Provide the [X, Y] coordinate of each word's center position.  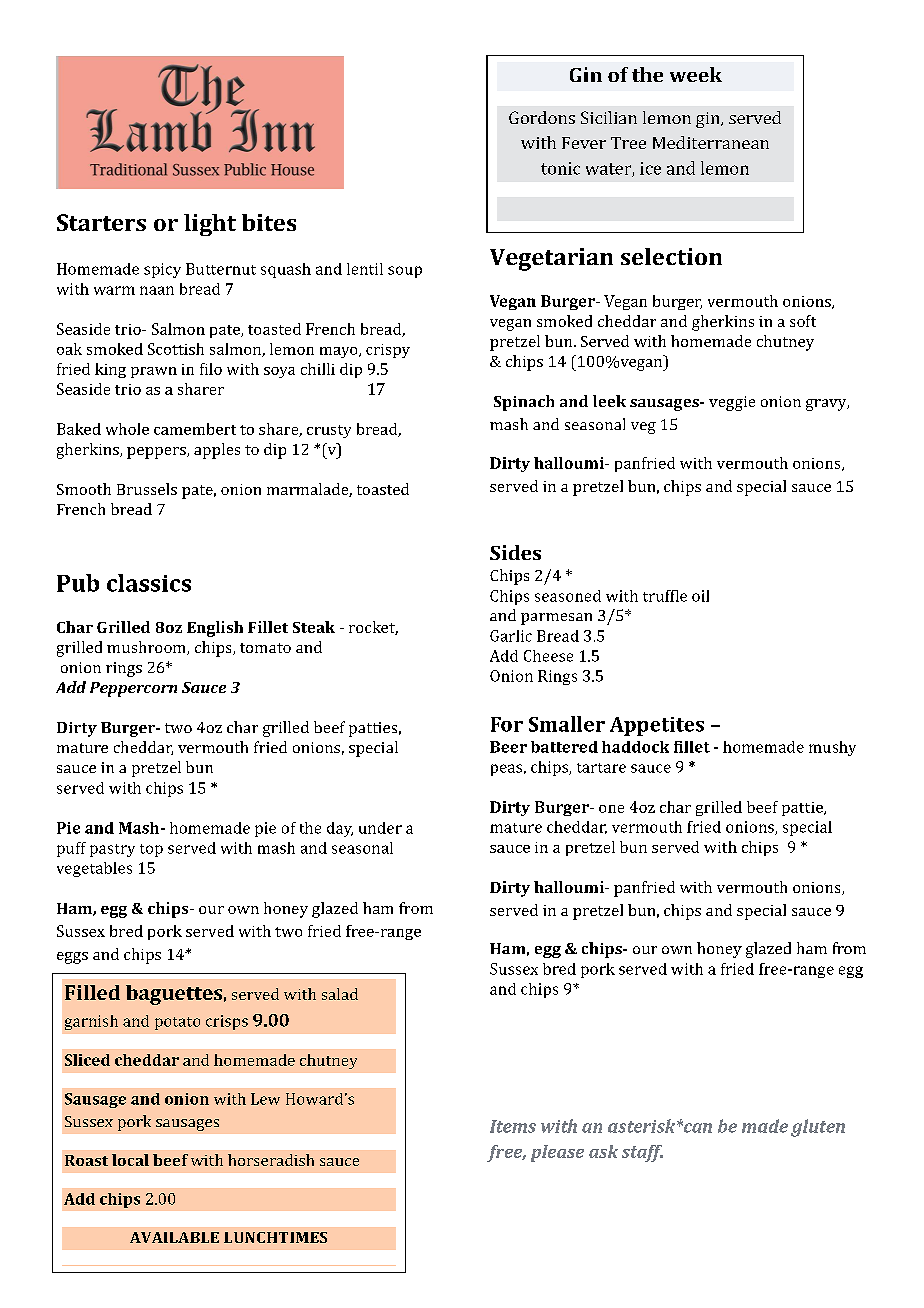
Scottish [176, 349]
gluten [818, 1128]
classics [149, 583]
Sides [515, 552]
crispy [388, 351]
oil [700, 596]
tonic [560, 168]
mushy [832, 748]
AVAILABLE [174, 1237]
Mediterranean [711, 142]
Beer [508, 747]
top [151, 850]
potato [177, 1023]
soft [803, 321]
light [210, 225]
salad [340, 994]
